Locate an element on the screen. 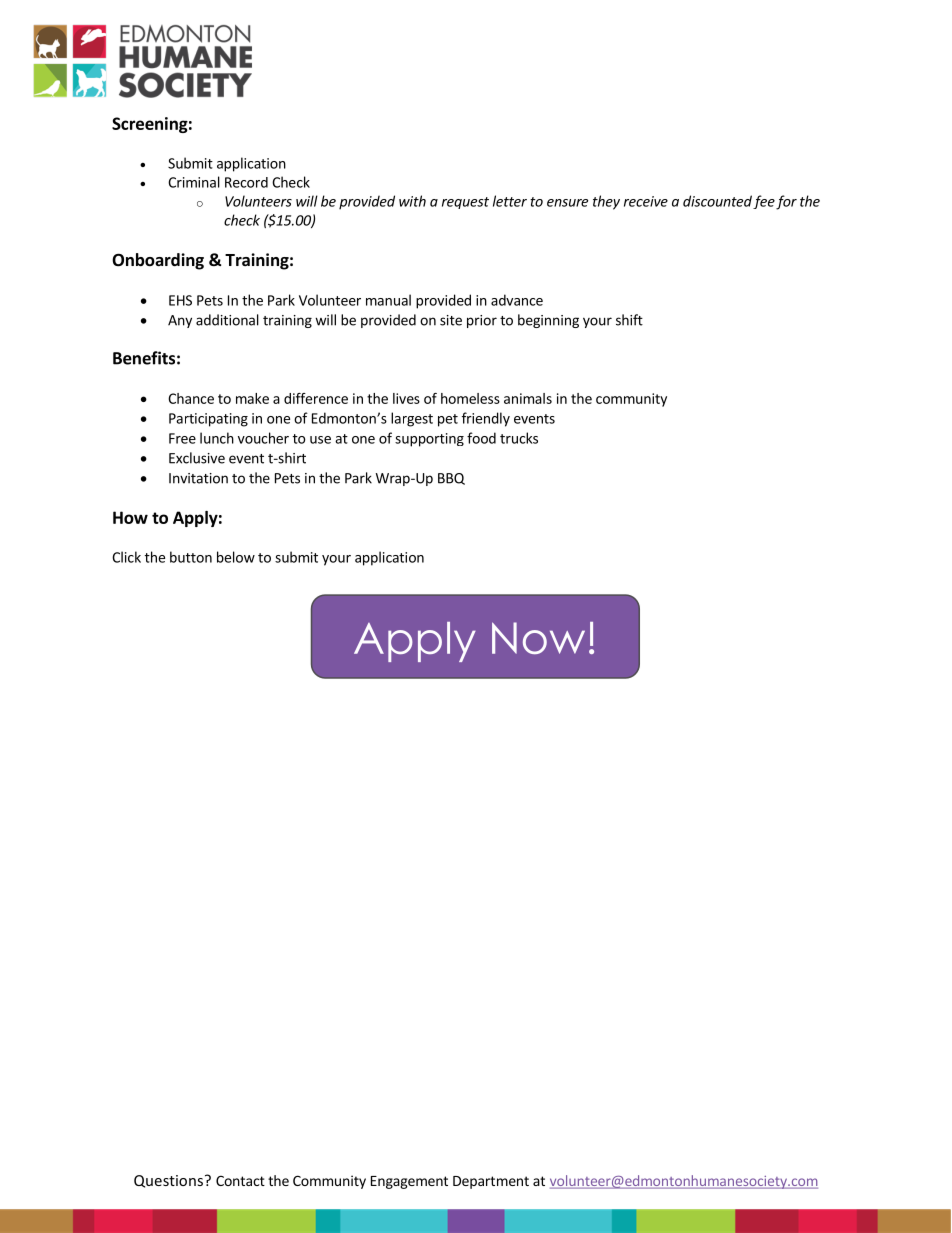 Image resolution: width=952 pixels, height=1233 pixels. BBQ is located at coordinates (451, 479).
